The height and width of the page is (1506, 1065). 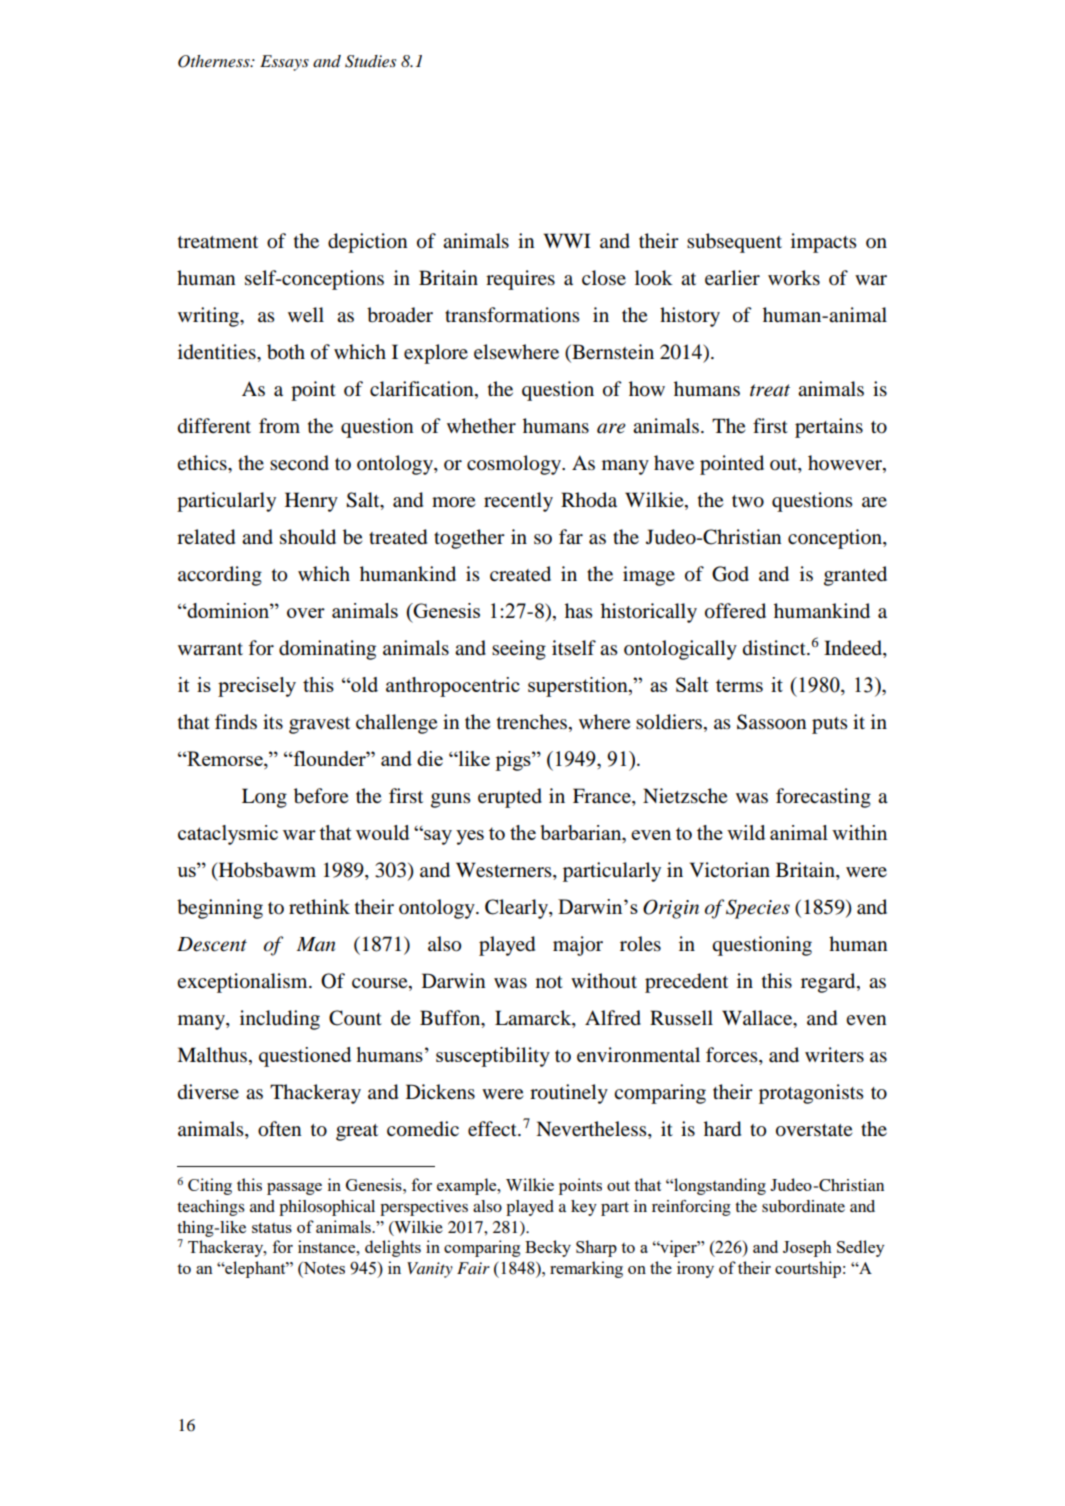 What do you see at coordinates (824, 243) in the page?
I see `impacts` at bounding box center [824, 243].
